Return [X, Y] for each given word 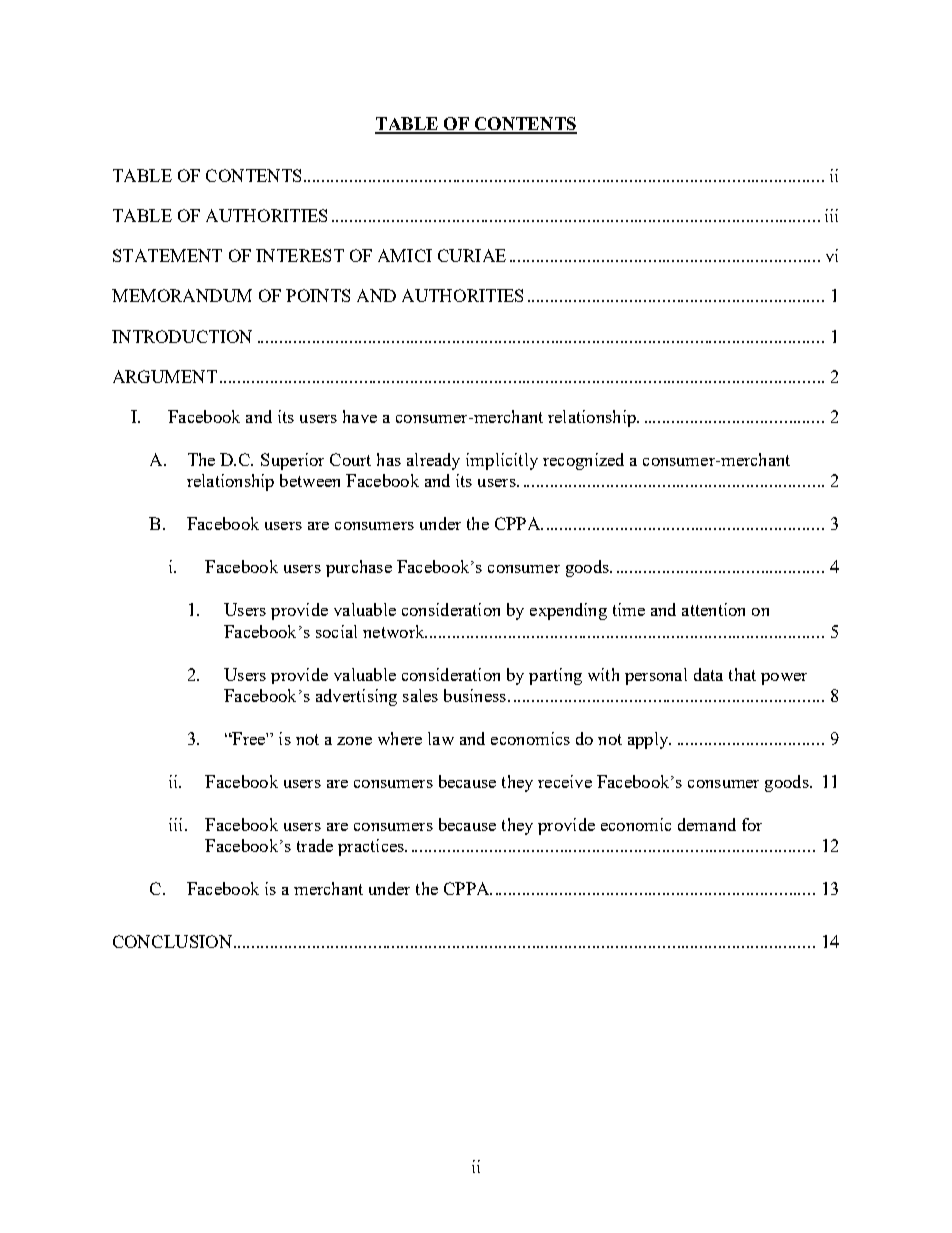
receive [565, 781]
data [708, 674]
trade [315, 845]
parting [555, 676]
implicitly [502, 461]
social [336, 631]
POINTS [318, 295]
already [433, 461]
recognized [583, 461]
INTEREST [300, 255]
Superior [292, 461]
